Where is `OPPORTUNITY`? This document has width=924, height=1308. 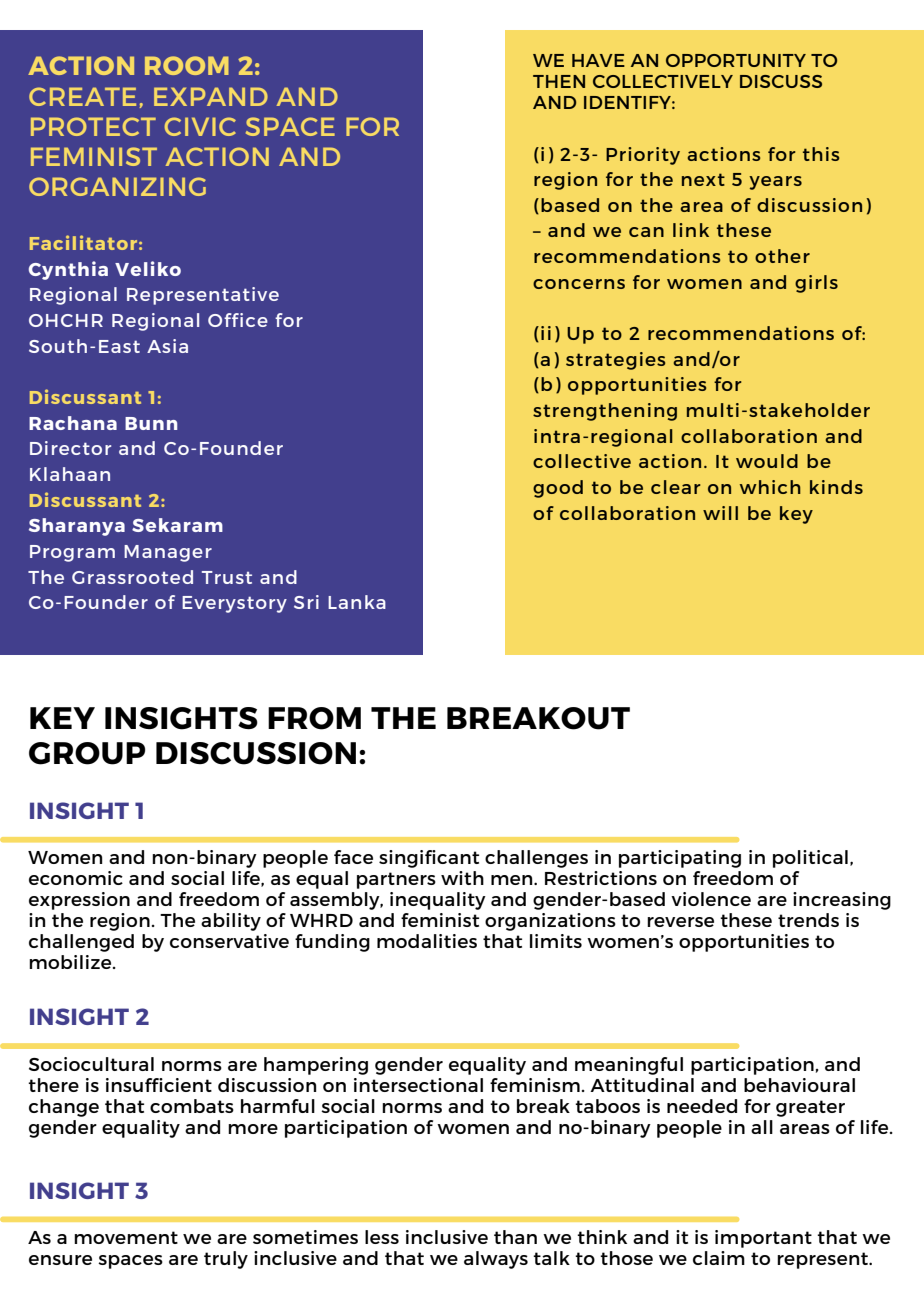 OPPORTUNITY is located at coordinates (736, 60).
